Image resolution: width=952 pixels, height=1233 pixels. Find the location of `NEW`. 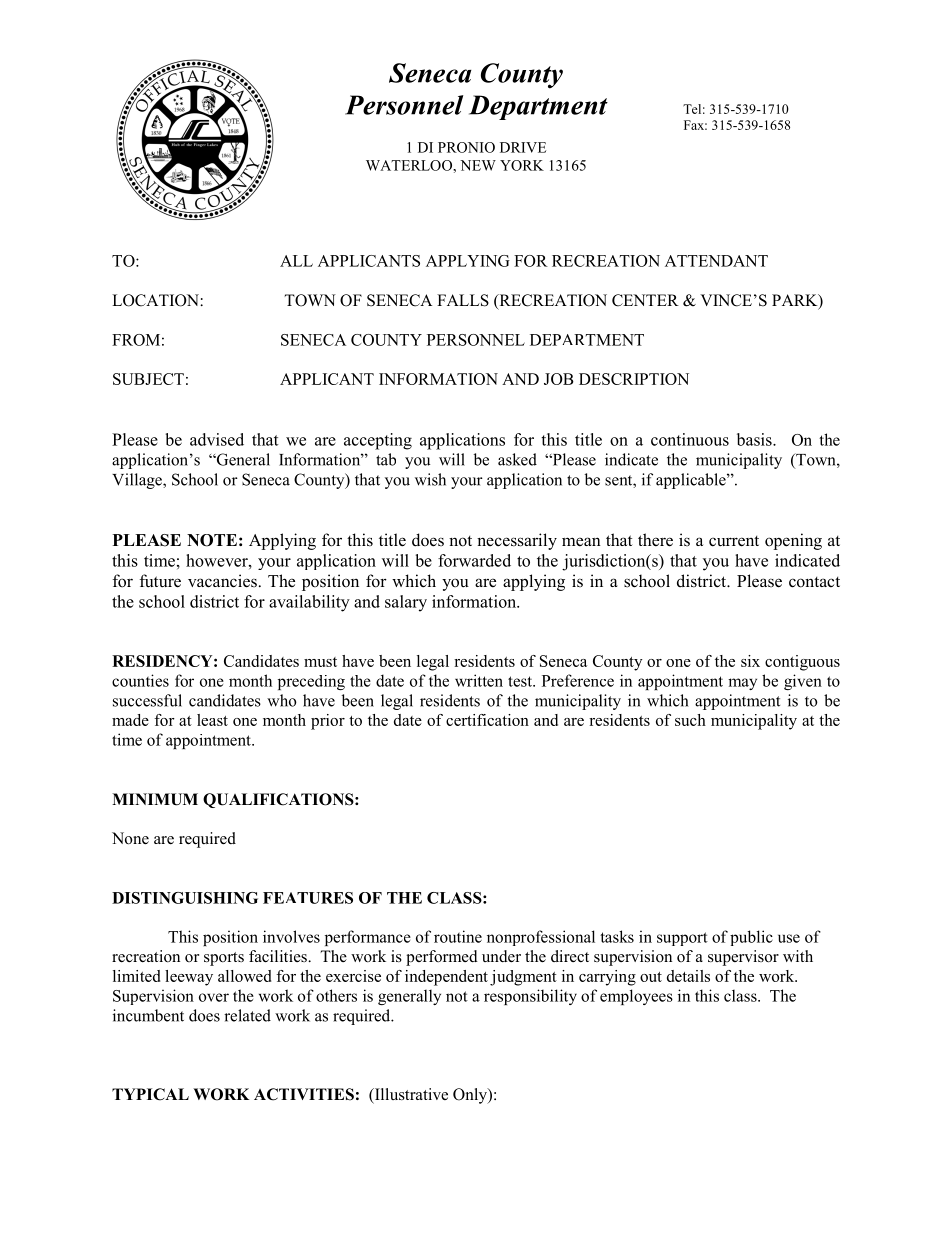

NEW is located at coordinates (478, 165).
